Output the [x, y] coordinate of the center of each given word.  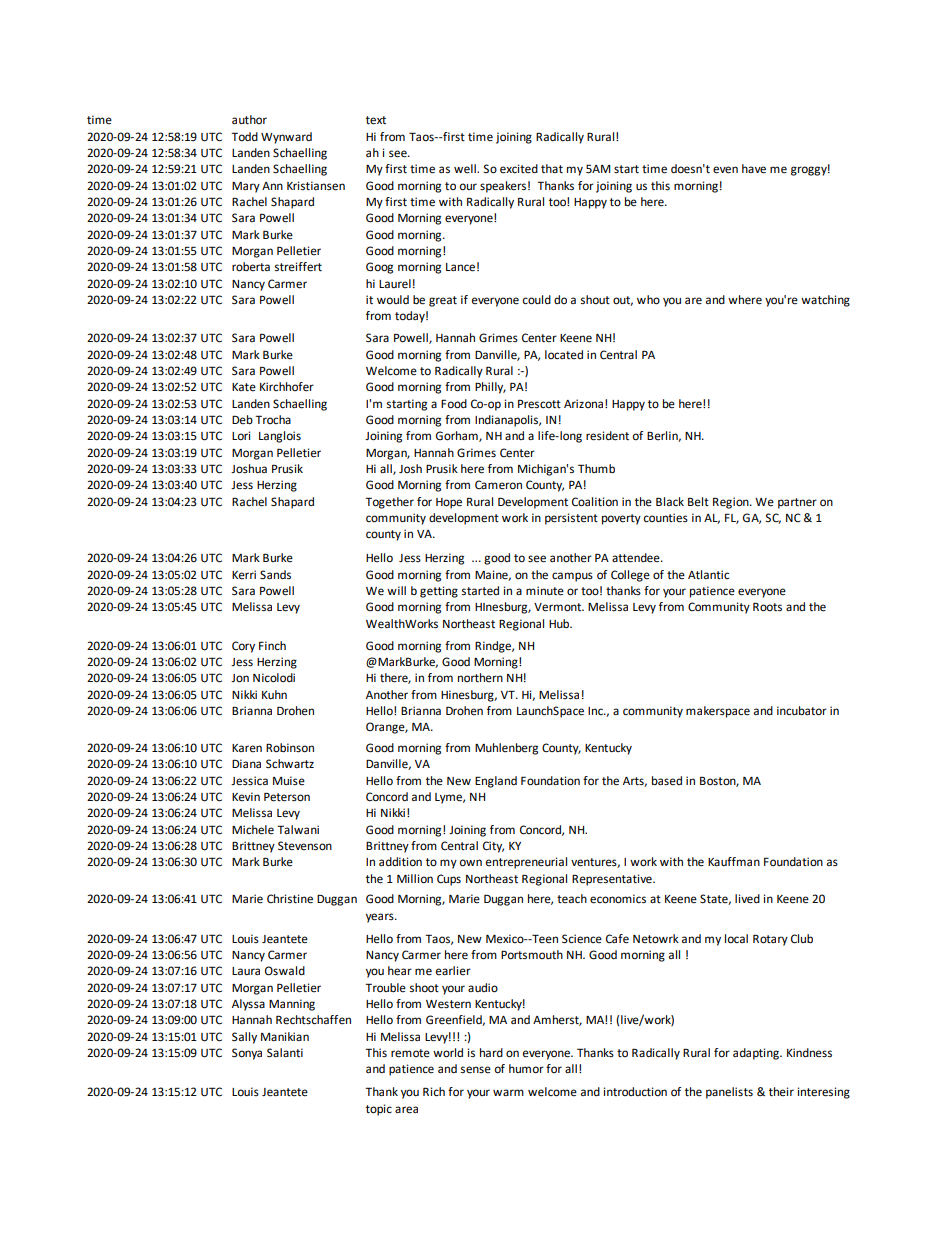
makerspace [718, 712]
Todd [244, 137]
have [754, 169]
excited [519, 169]
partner [797, 503]
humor [526, 1069]
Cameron [498, 485]
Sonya [247, 1054]
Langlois [280, 437]
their [781, 1092]
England [496, 782]
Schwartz [290, 764]
